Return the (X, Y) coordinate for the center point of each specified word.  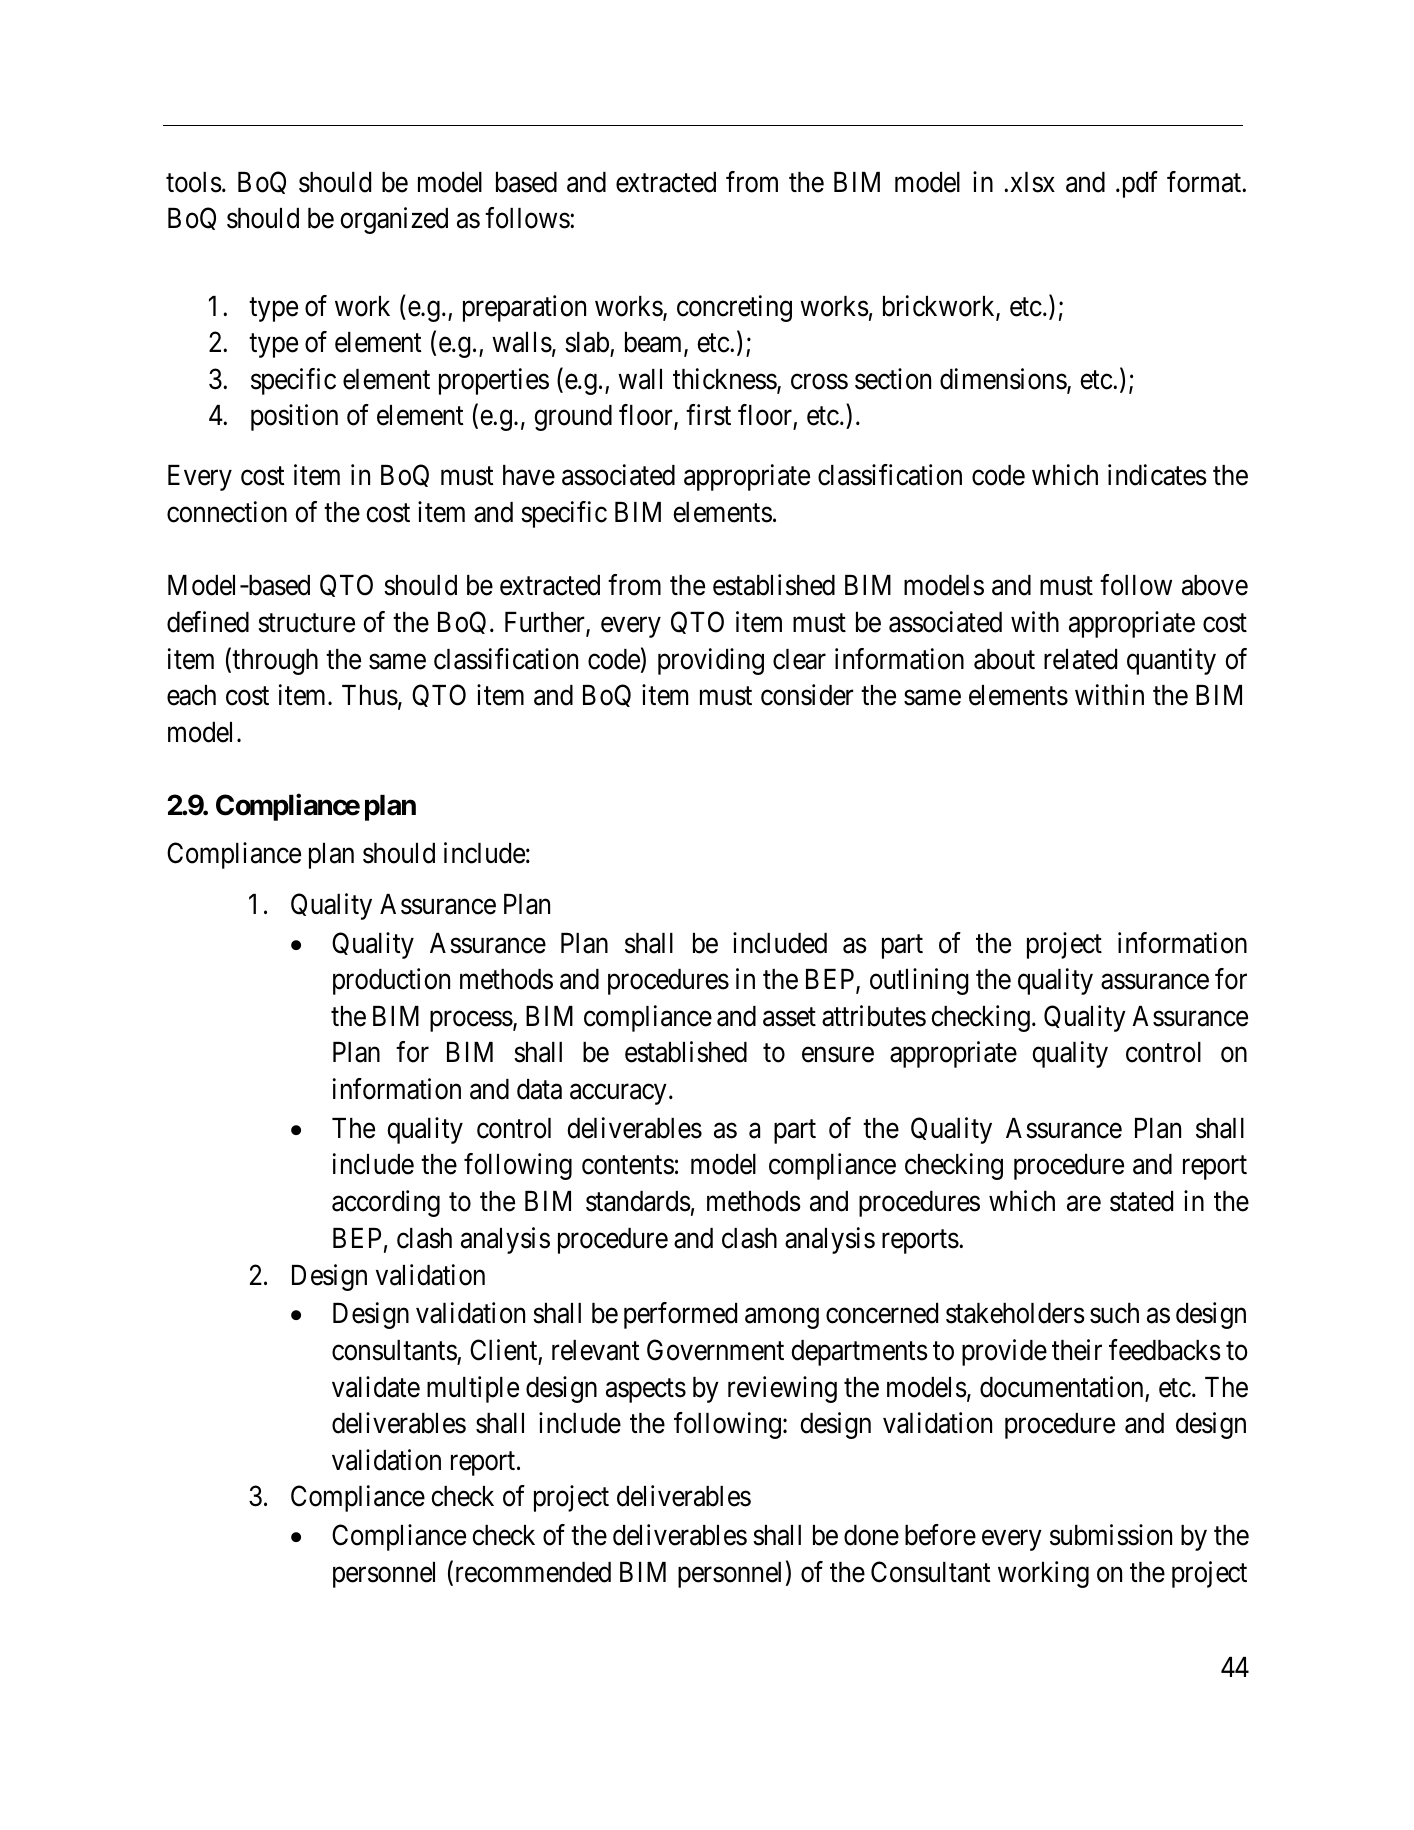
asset (789, 1017)
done (871, 1535)
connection (227, 512)
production (391, 981)
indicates (1157, 475)
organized (394, 220)
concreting (734, 308)
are (1084, 1204)
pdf (1138, 184)
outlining (919, 981)
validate (376, 1387)
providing (711, 661)
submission (1111, 1535)
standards (638, 1201)
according (386, 1203)
